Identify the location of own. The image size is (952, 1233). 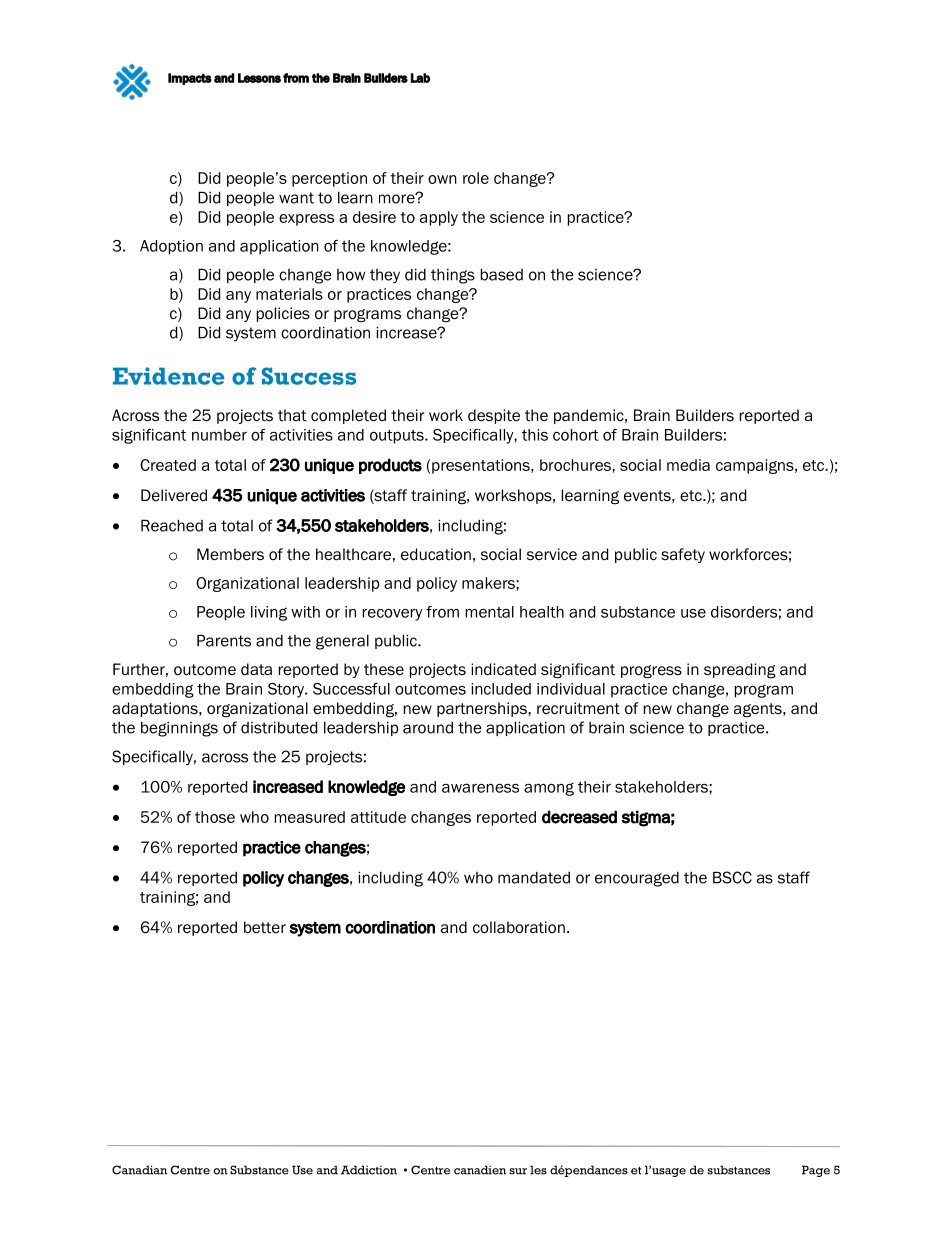
(442, 179).
